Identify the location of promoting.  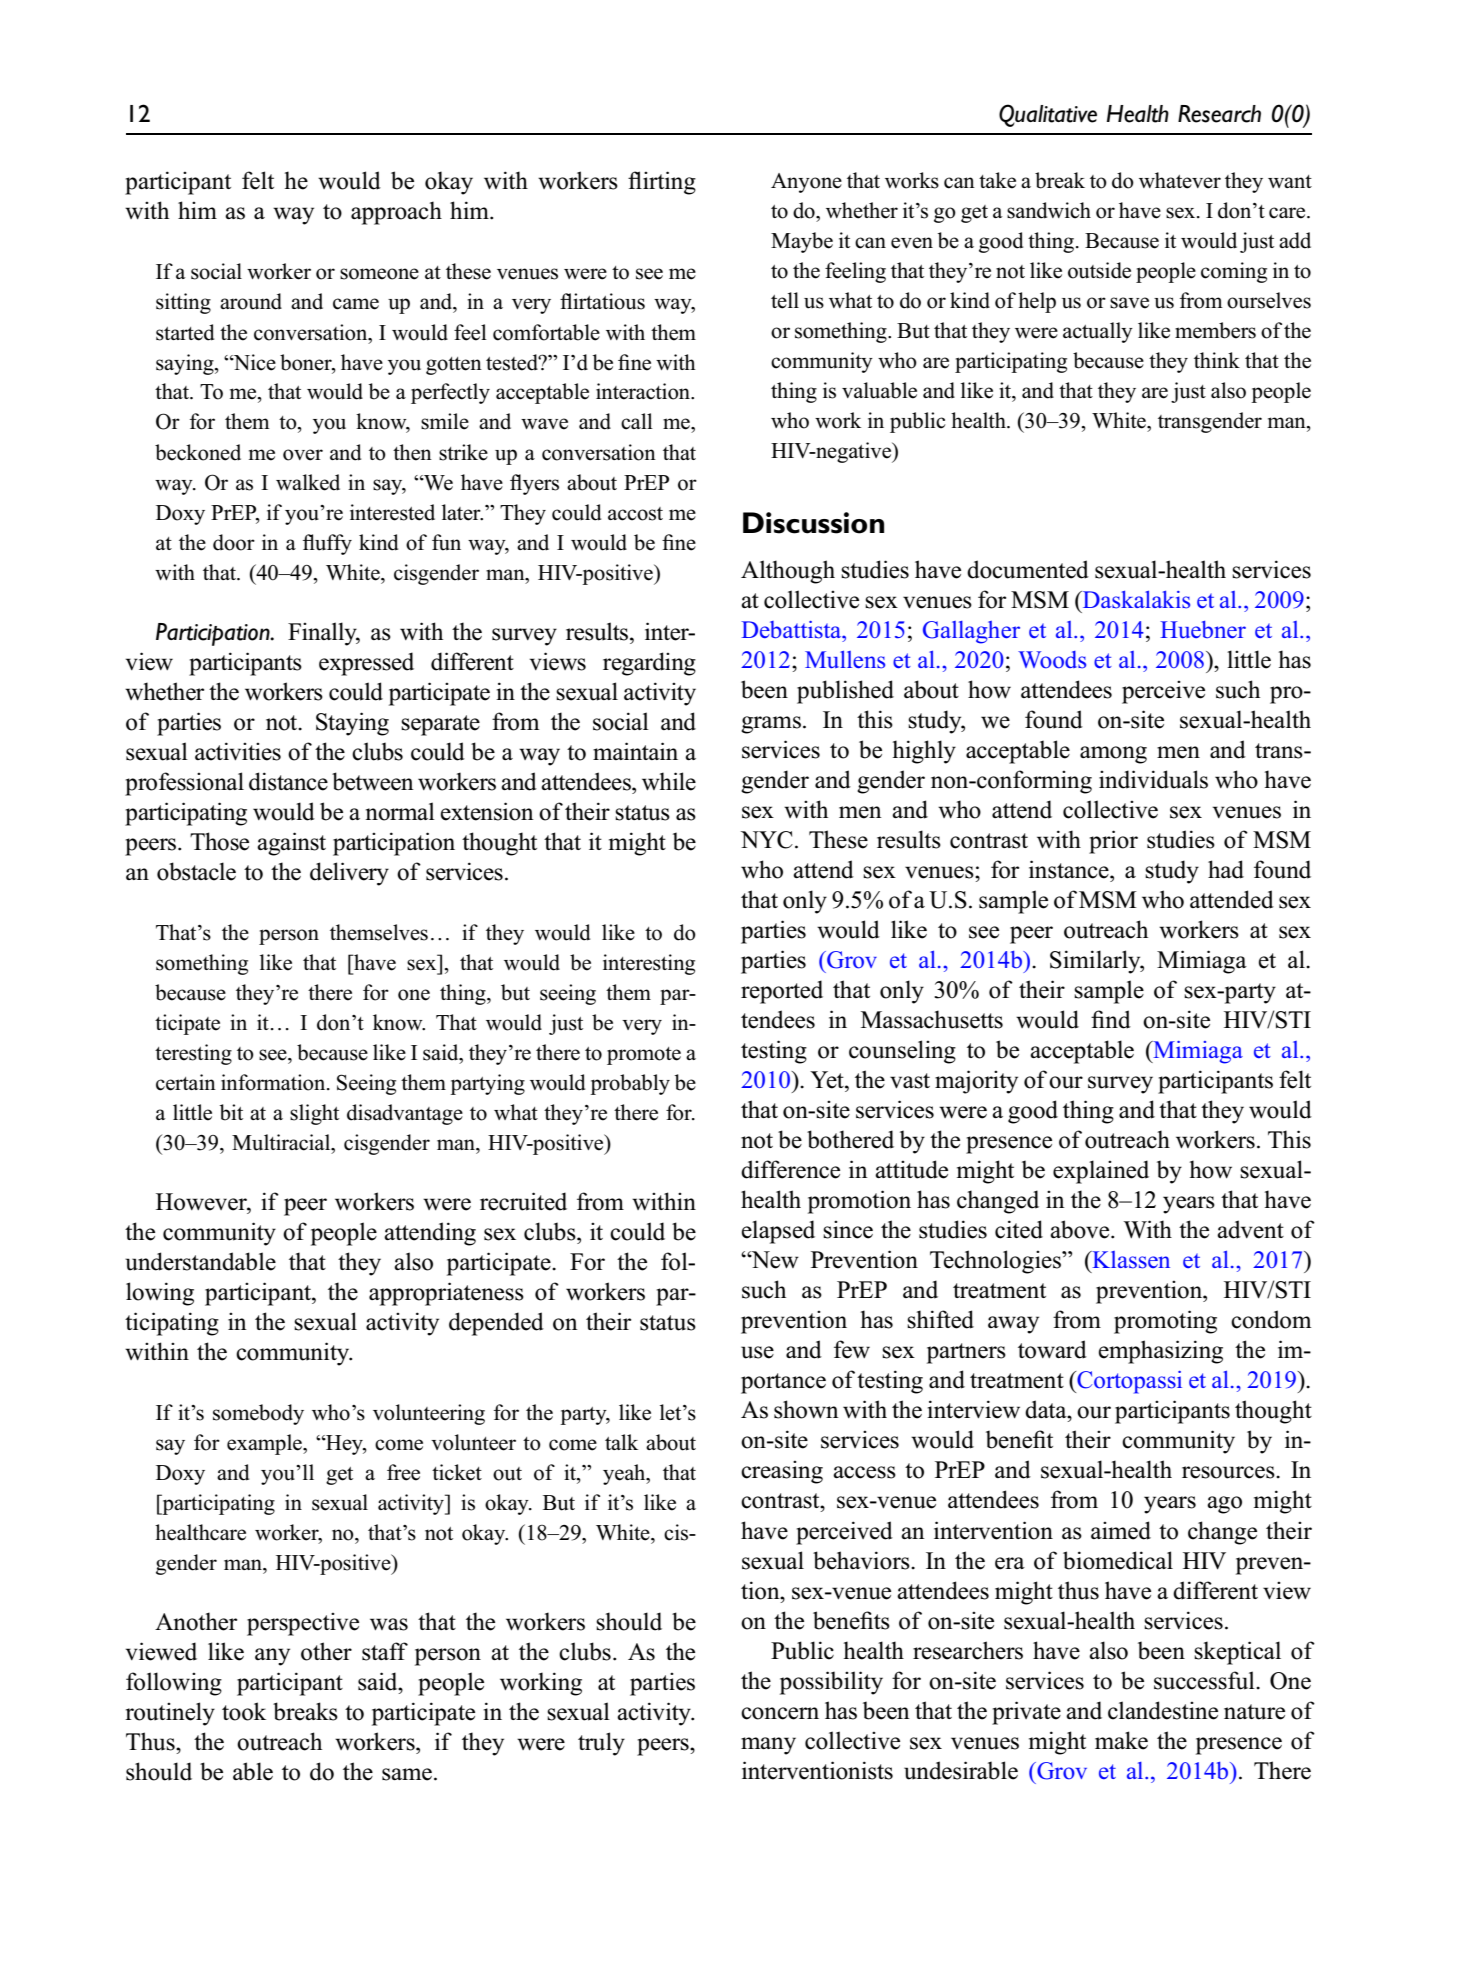
(1165, 1322).
